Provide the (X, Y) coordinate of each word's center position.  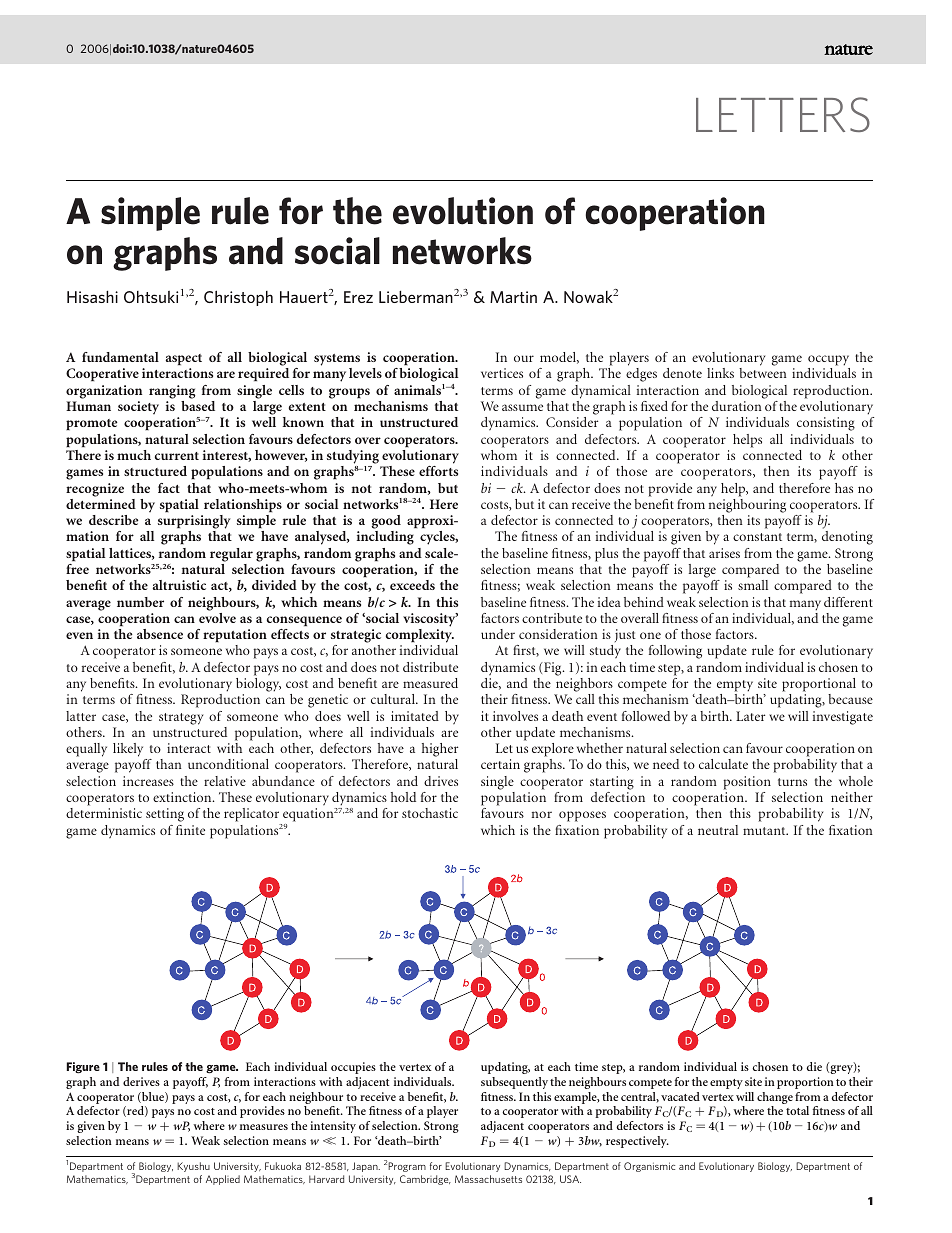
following (675, 652)
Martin (513, 297)
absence (160, 634)
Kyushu (193, 1167)
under (498, 634)
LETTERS (783, 114)
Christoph (238, 298)
